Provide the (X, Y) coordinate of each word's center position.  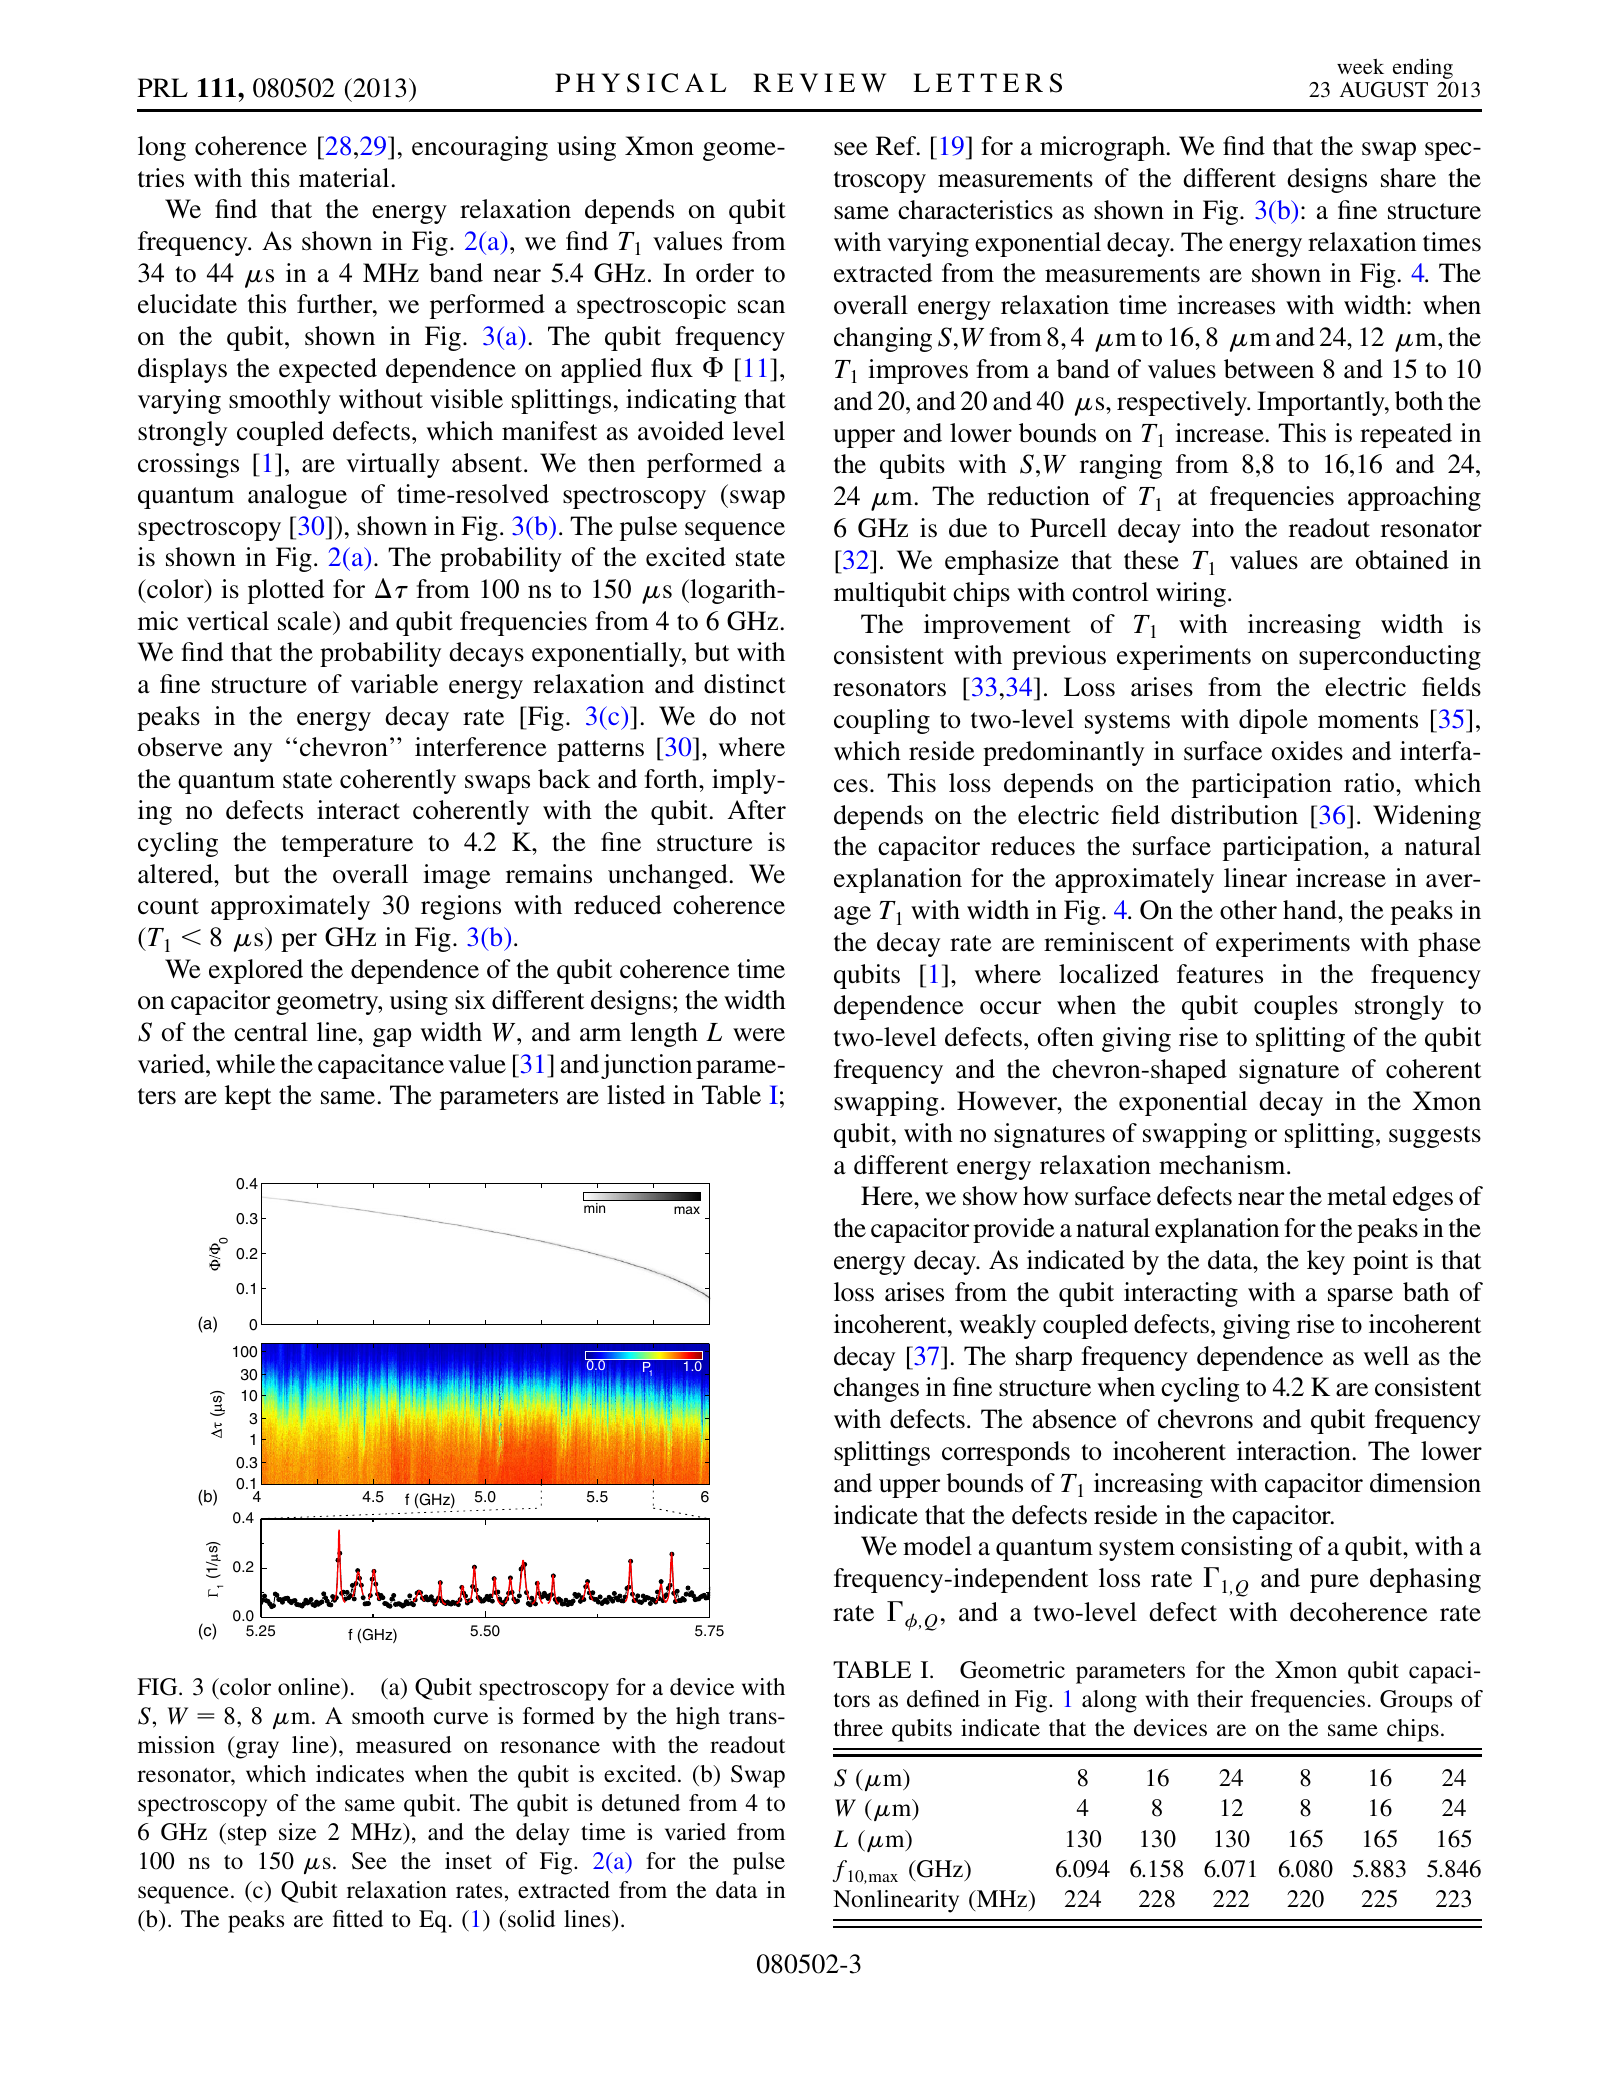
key (1326, 1262)
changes (876, 1389)
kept (248, 1097)
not (768, 717)
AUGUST (1383, 90)
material (344, 178)
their (1220, 1698)
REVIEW (819, 82)
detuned (641, 1802)
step (247, 1836)
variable (394, 684)
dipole (1273, 721)
